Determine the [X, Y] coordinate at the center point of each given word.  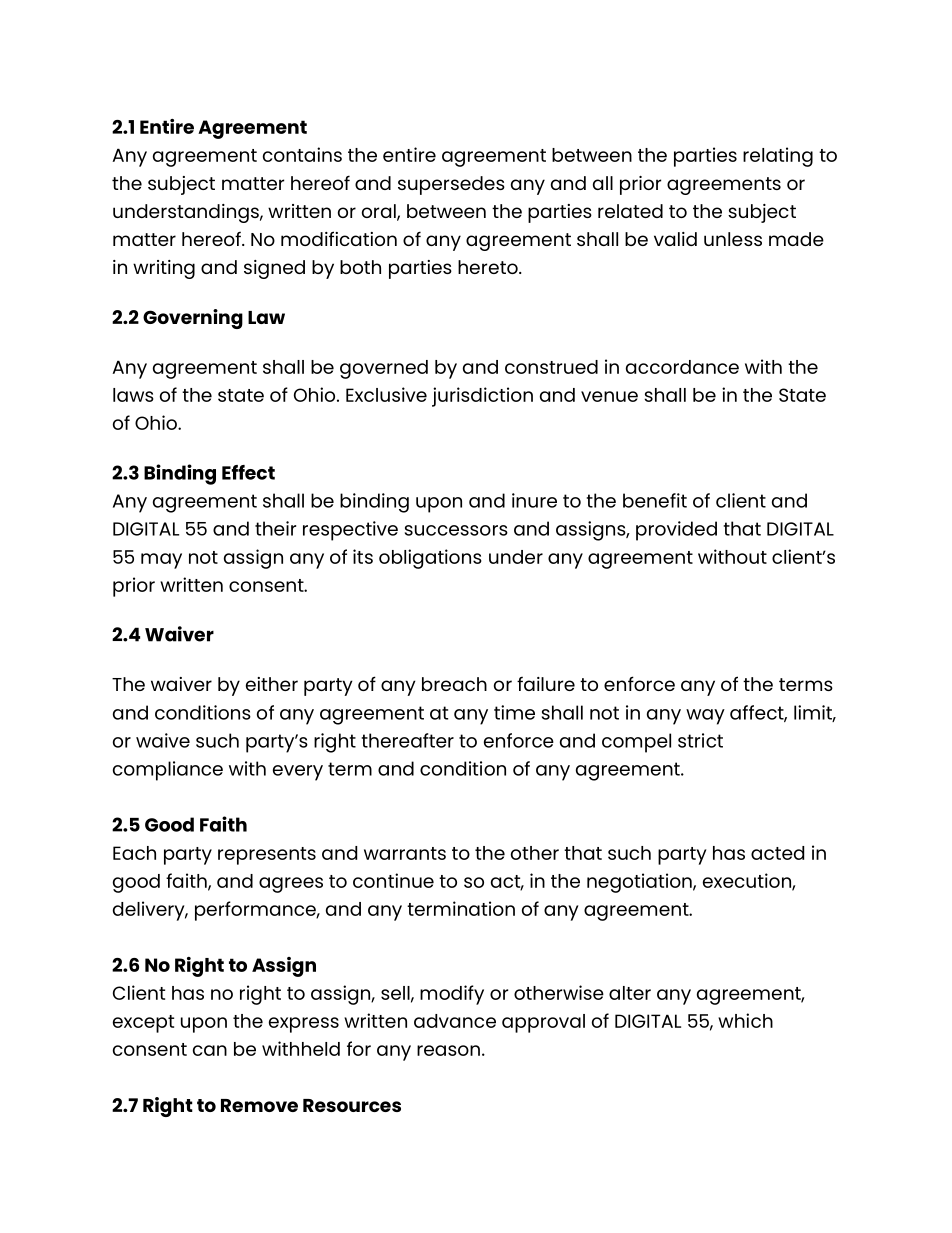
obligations [430, 559]
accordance [682, 367]
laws [133, 395]
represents [267, 856]
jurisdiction [482, 397]
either [272, 684]
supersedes [451, 185]
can [210, 1050]
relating [778, 157]
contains [302, 154]
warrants [405, 853]
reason [448, 1050]
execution [748, 881]
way [705, 717]
